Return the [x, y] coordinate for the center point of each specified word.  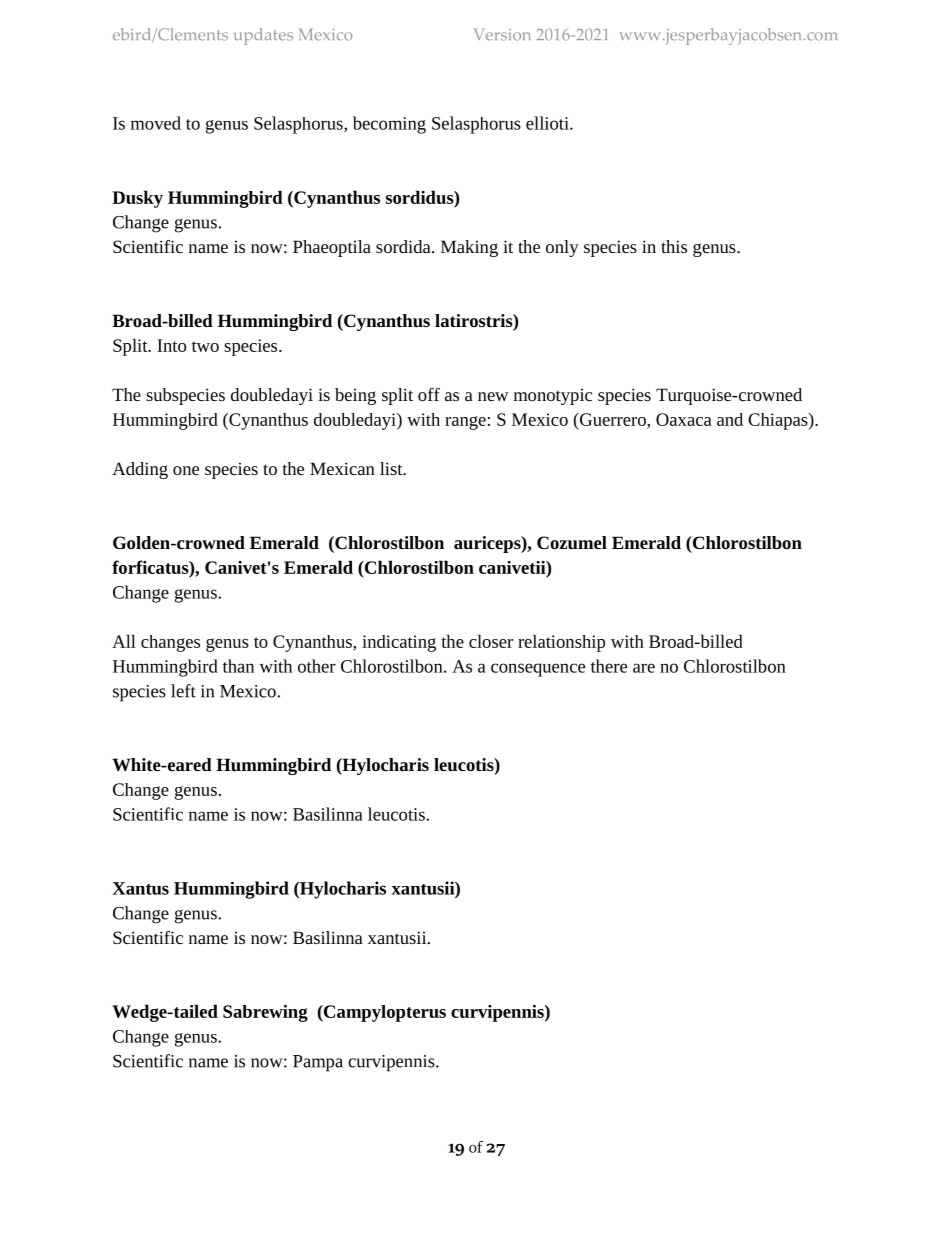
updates [263, 36]
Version [502, 34]
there [609, 666]
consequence [538, 670]
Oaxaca [684, 419]
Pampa [318, 1063]
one [186, 470]
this [674, 246]
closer [491, 641]
